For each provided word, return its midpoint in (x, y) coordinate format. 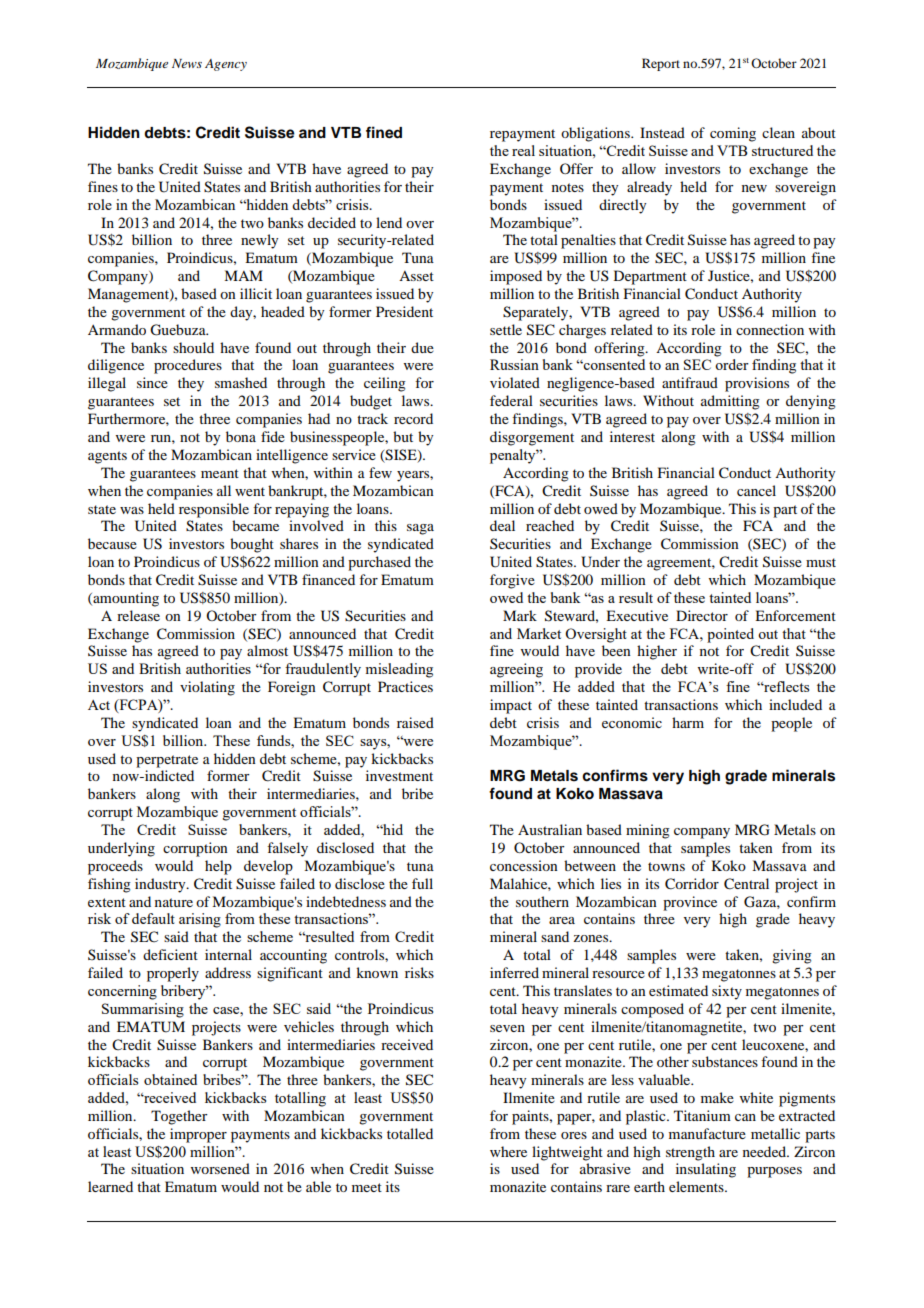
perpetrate (167, 761)
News (187, 63)
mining (648, 831)
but (403, 436)
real (523, 150)
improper (198, 1135)
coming (733, 134)
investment (399, 775)
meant (220, 473)
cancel (756, 490)
